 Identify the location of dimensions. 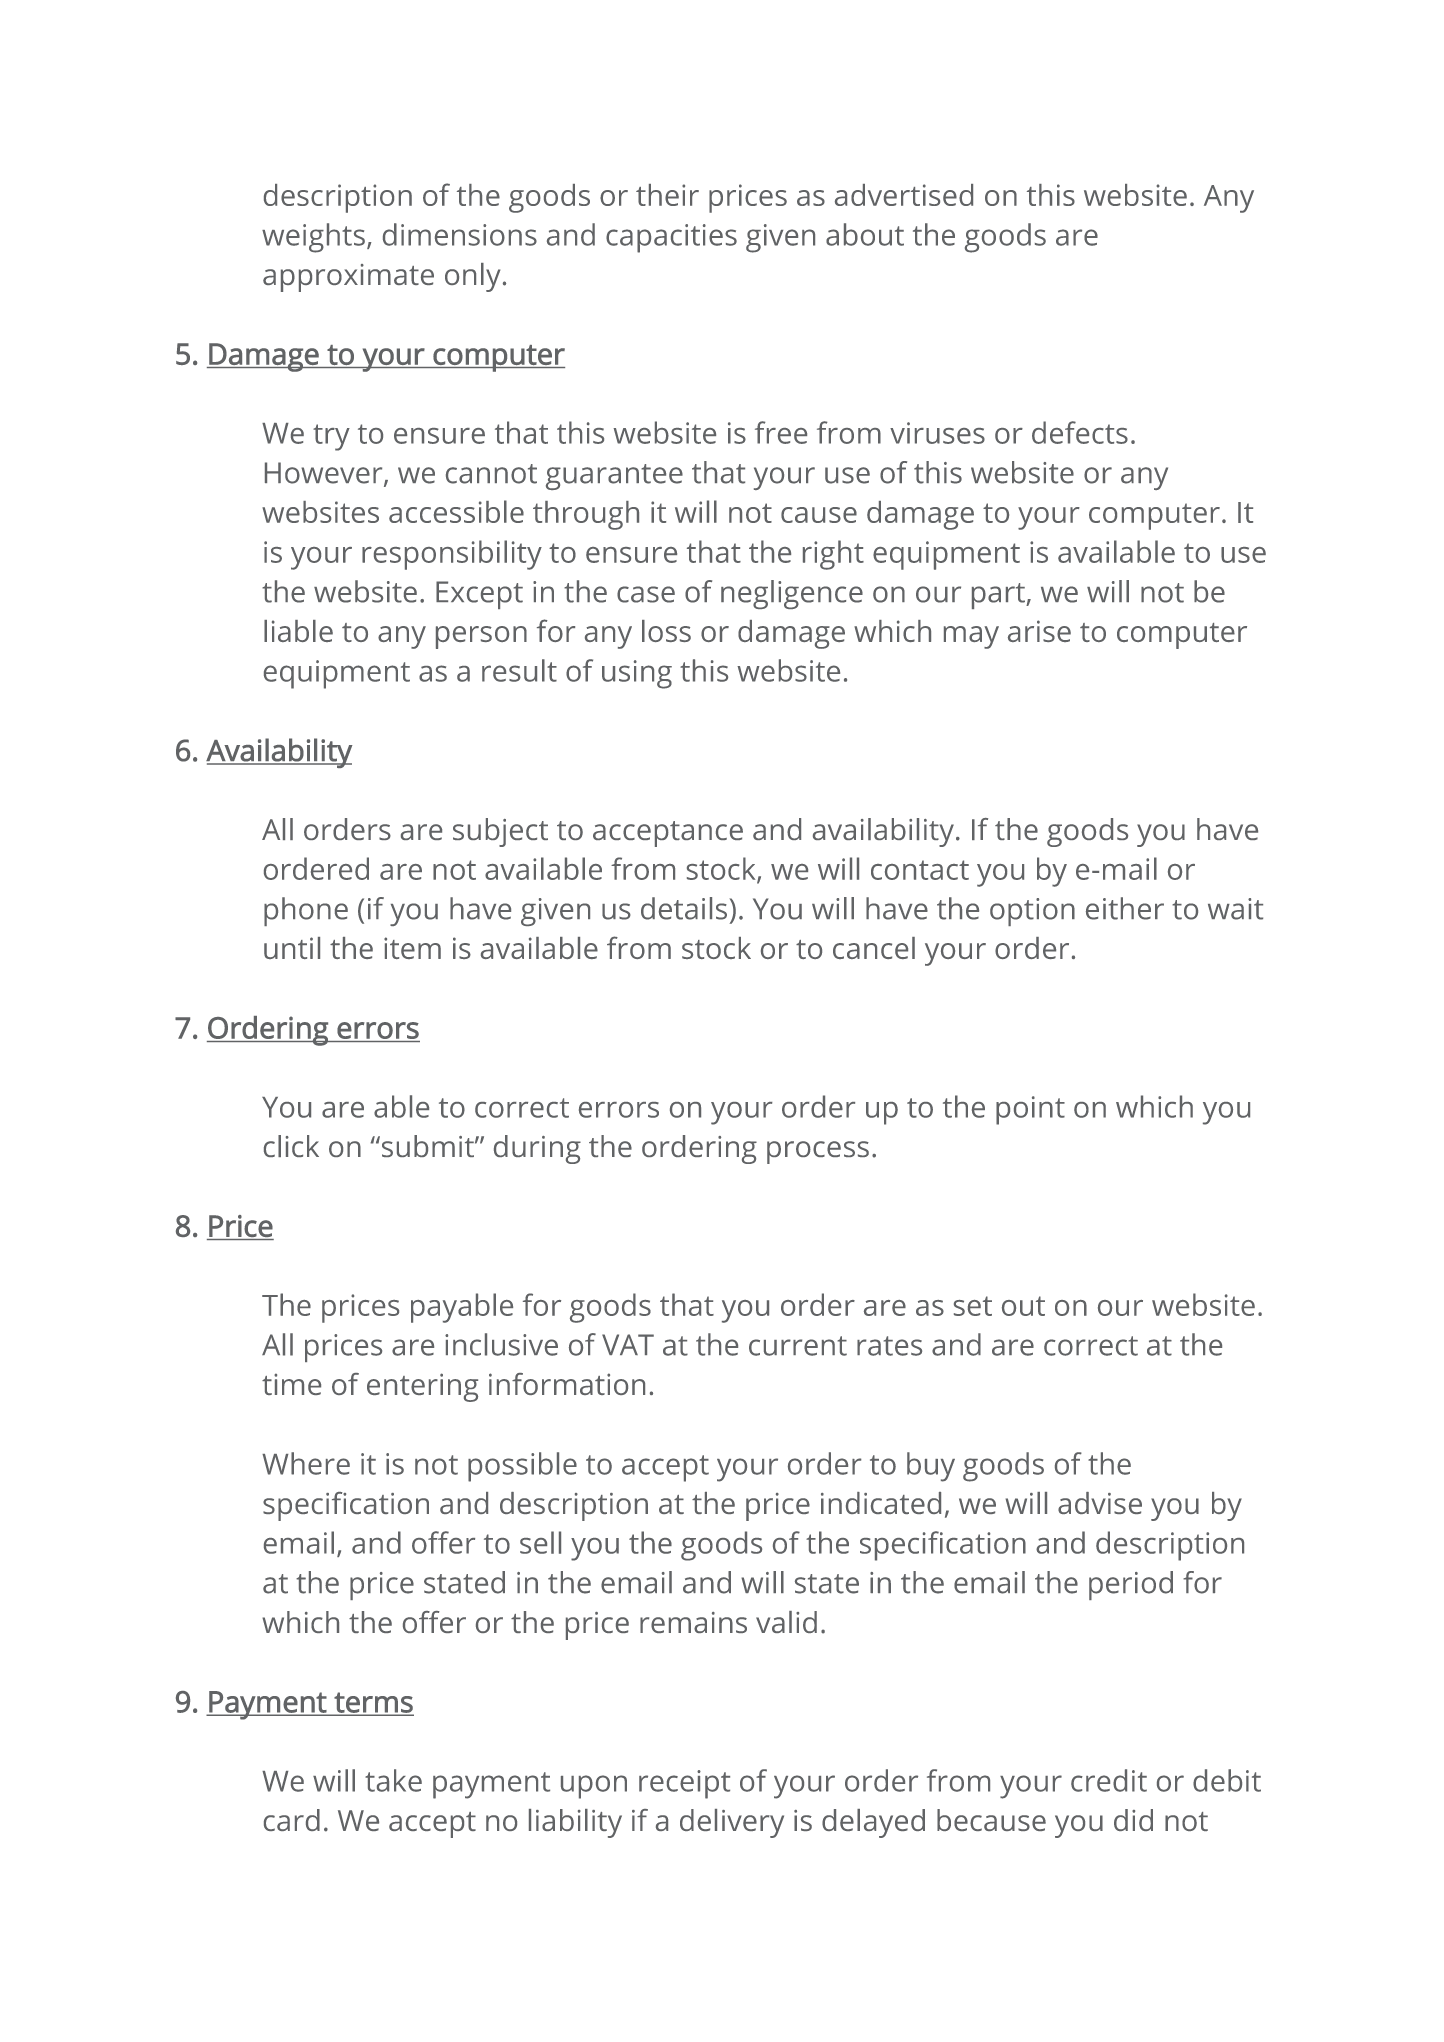
(460, 234).
